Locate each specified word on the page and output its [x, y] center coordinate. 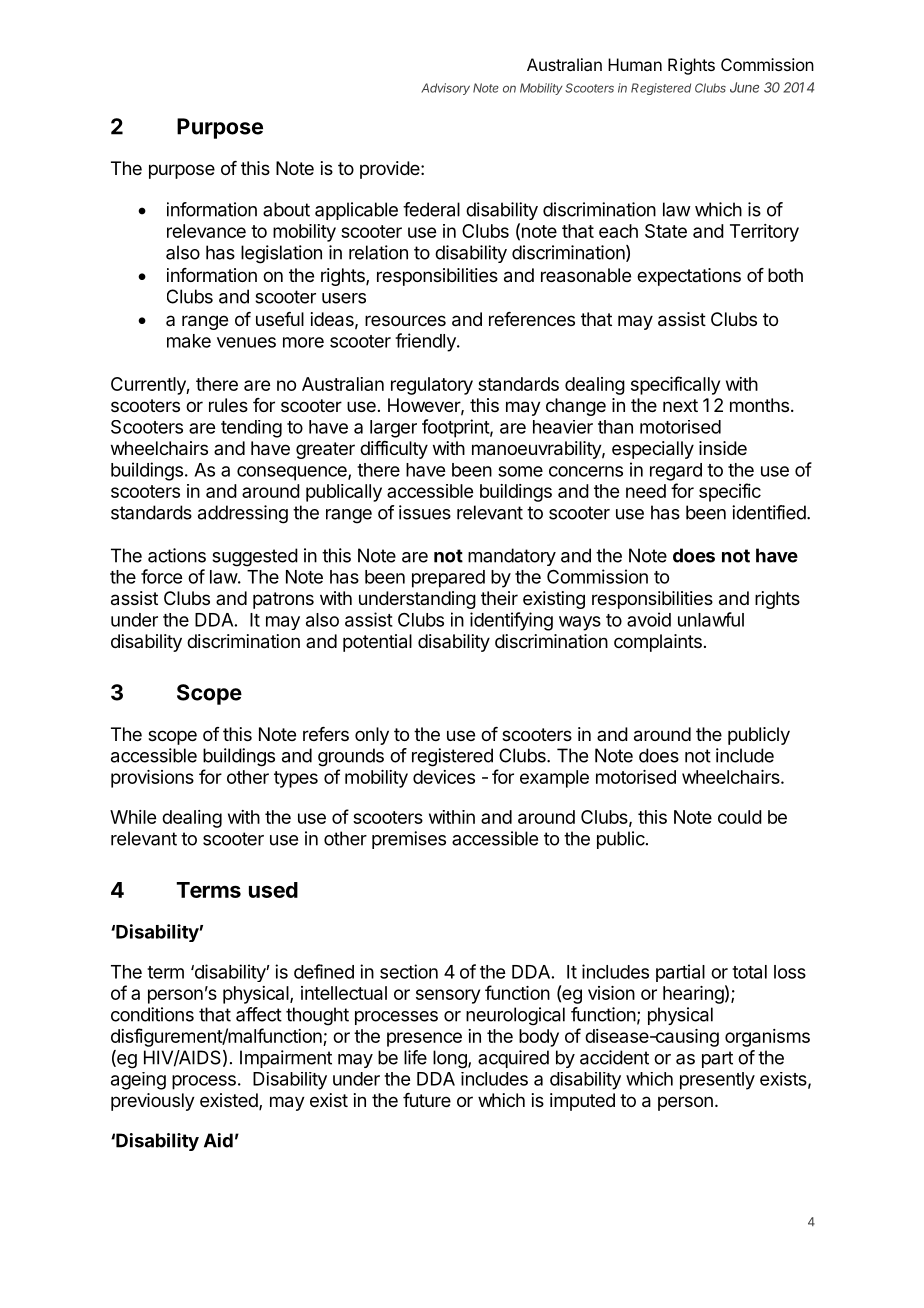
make [189, 341]
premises [409, 840]
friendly [426, 342]
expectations [689, 277]
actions [177, 555]
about [286, 209]
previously [153, 1102]
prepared [448, 579]
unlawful [711, 619]
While [133, 817]
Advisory [445, 89]
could [740, 817]
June [744, 87]
